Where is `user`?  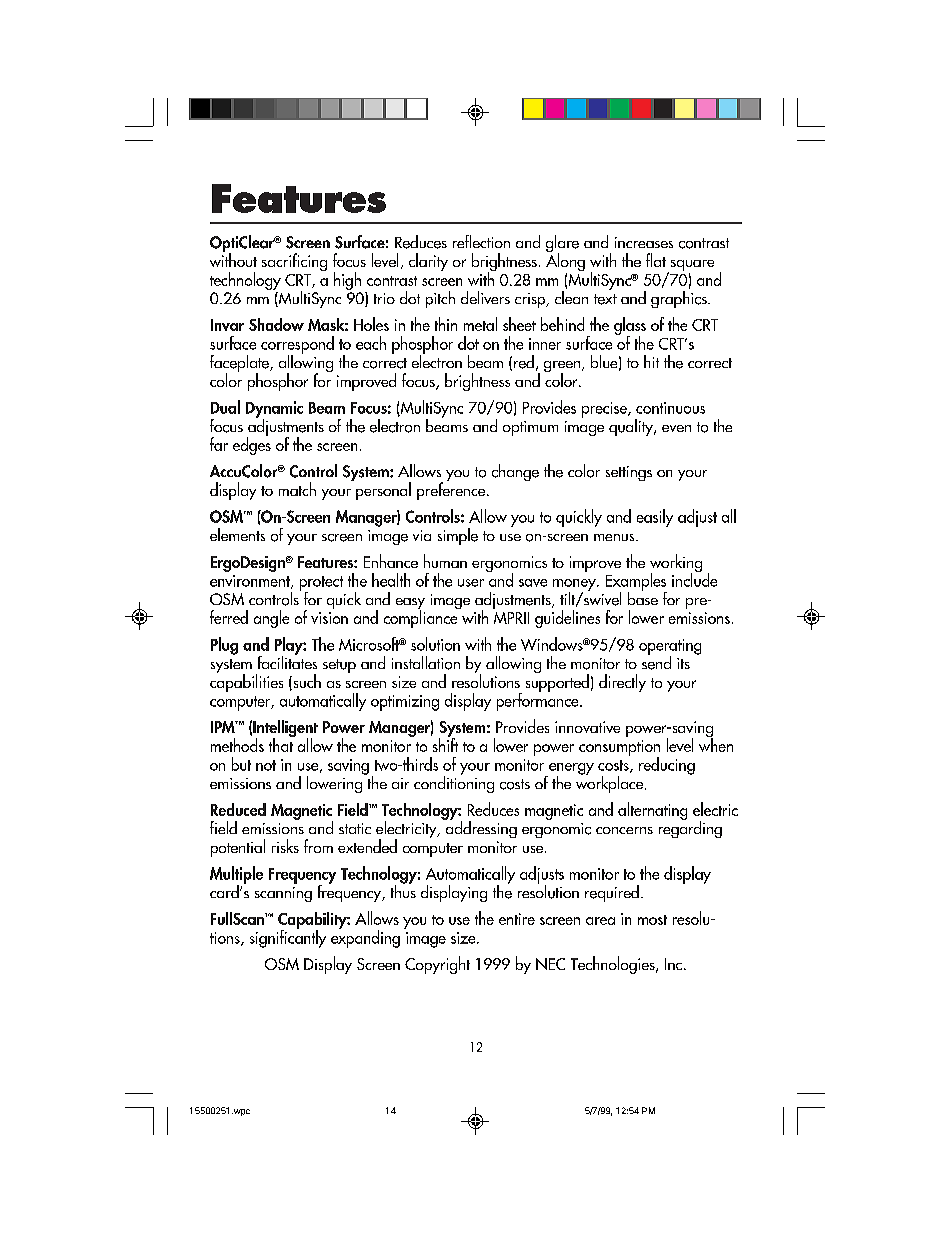 user is located at coordinates (471, 583).
